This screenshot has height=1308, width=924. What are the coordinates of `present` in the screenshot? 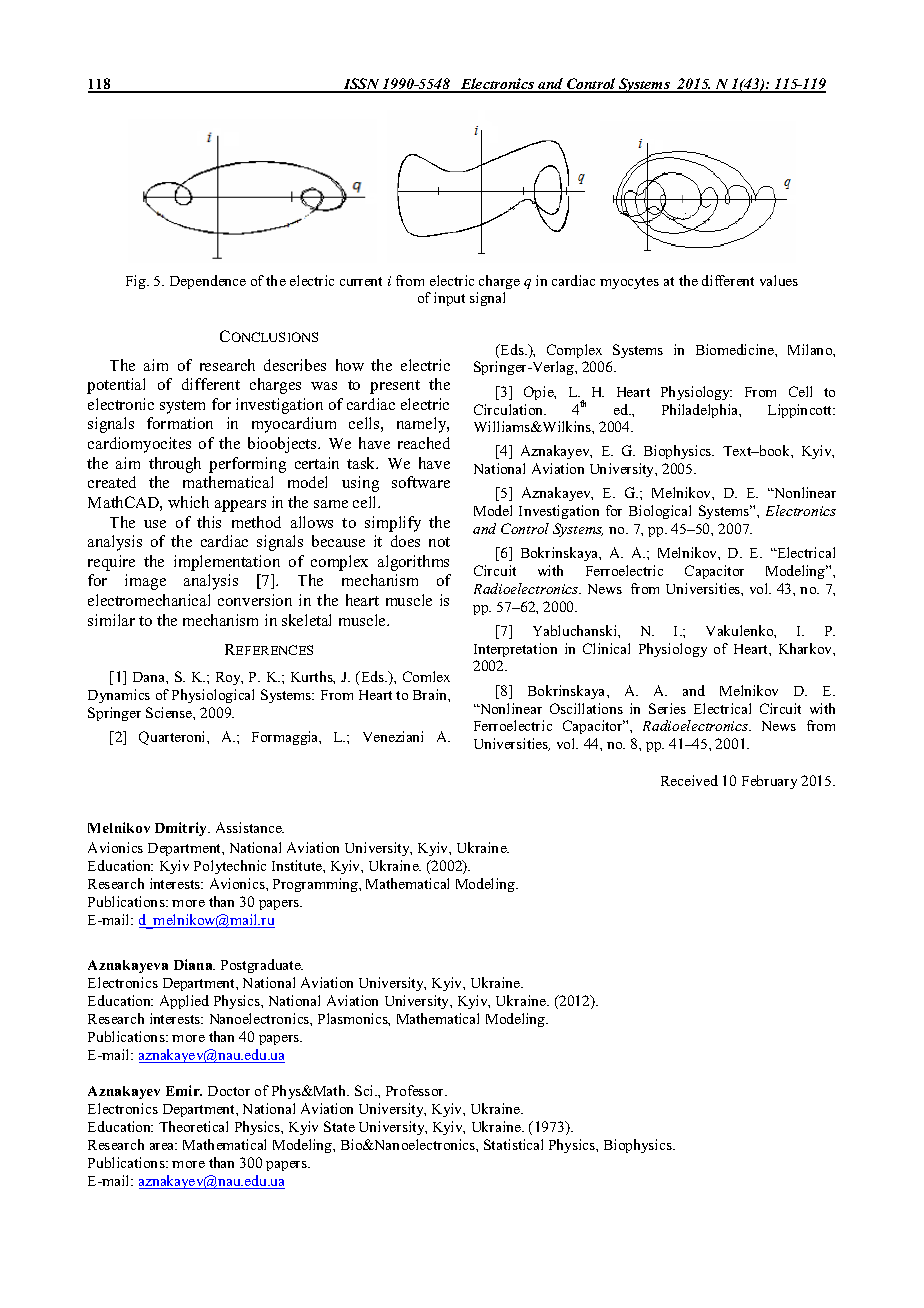 It's located at (395, 387).
